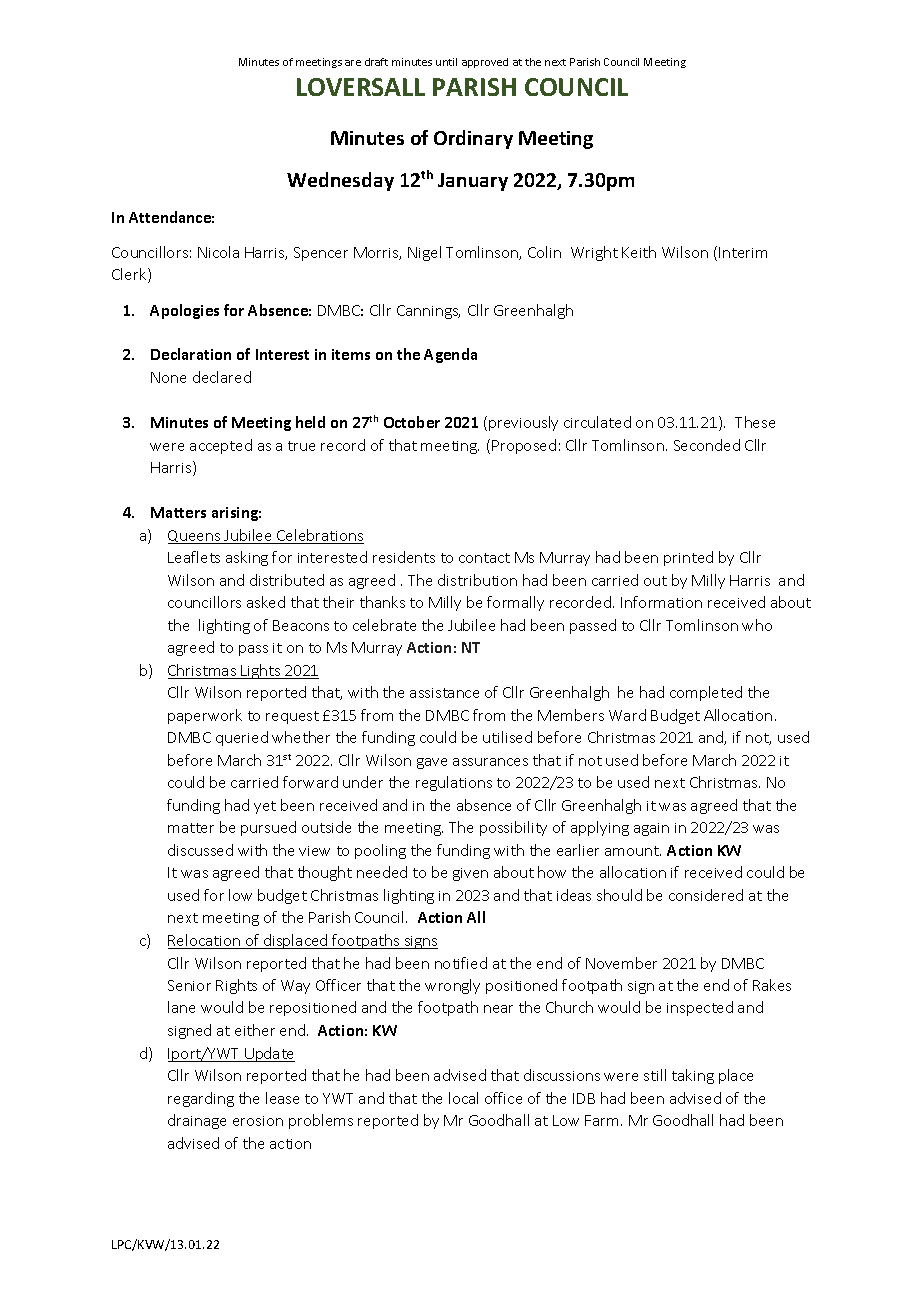 The image size is (924, 1308). What do you see at coordinates (450, 355) in the document?
I see `Agenda` at bounding box center [450, 355].
